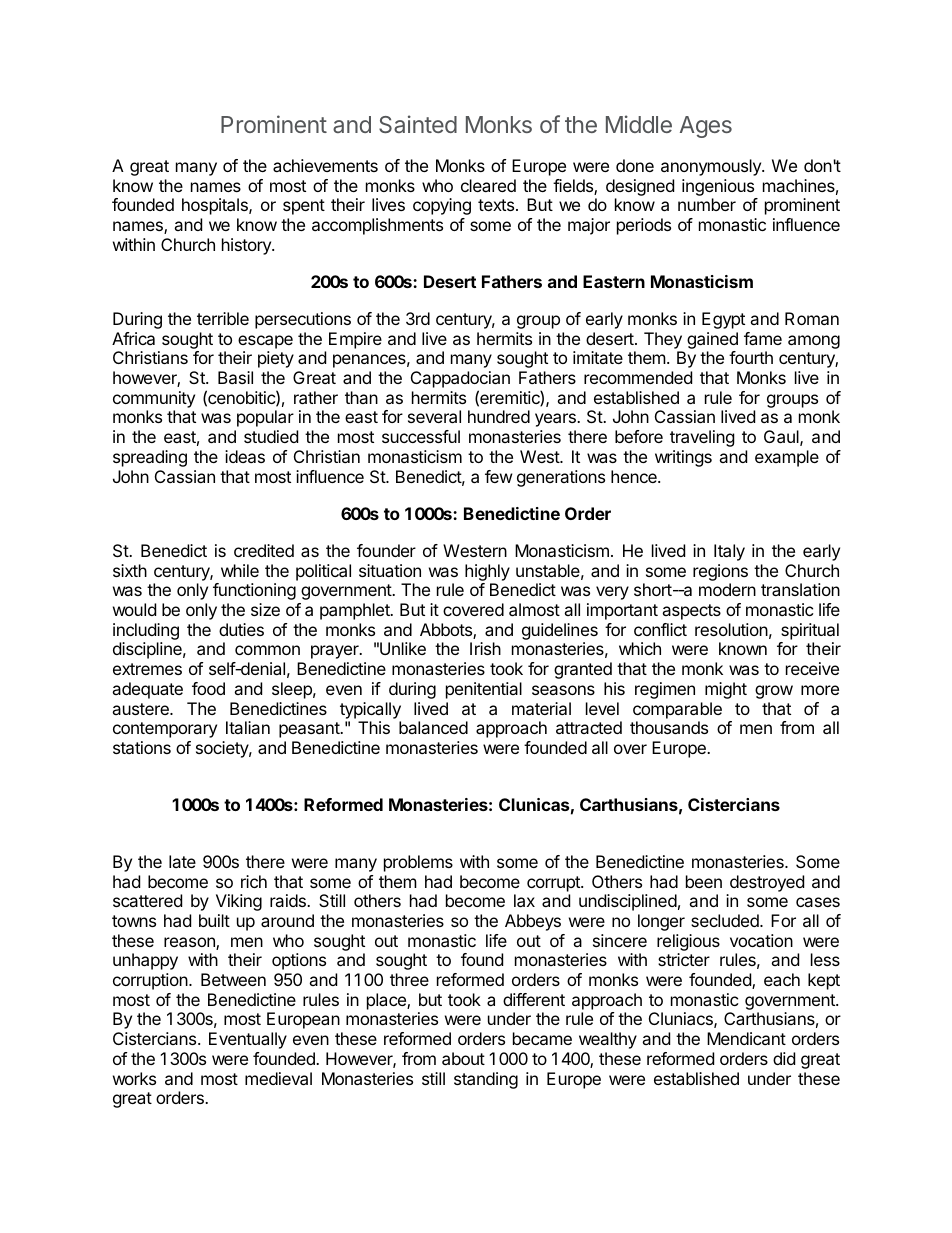 The height and width of the image is (1233, 952). What do you see at coordinates (487, 572) in the image?
I see `highly` at bounding box center [487, 572].
